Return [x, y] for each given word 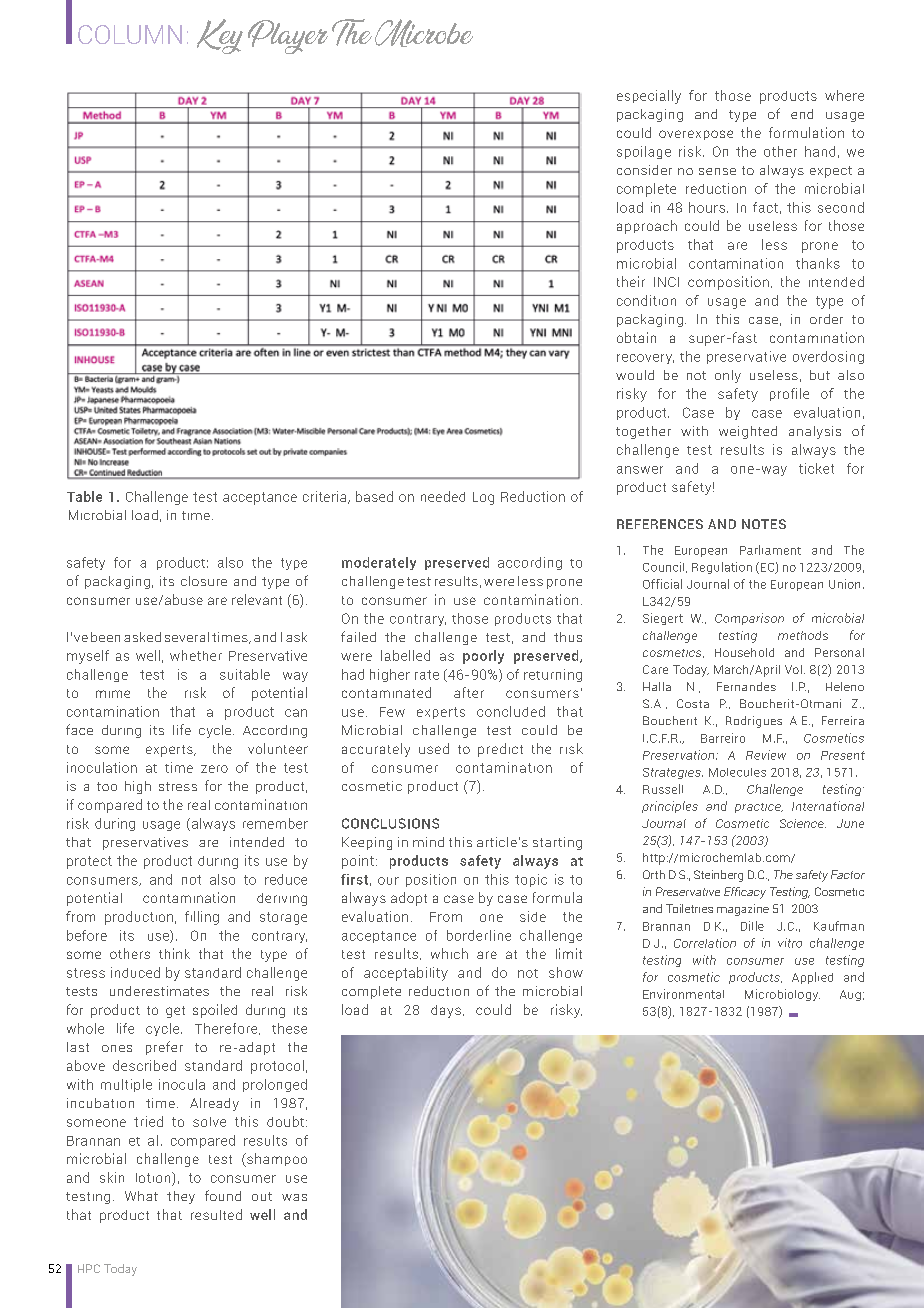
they [181, 1197]
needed [443, 496]
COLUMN [130, 34]
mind [428, 842]
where [844, 95]
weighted [748, 432]
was [294, 1197]
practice [759, 808]
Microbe [424, 33]
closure [204, 581]
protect [89, 862]
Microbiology [782, 995]
